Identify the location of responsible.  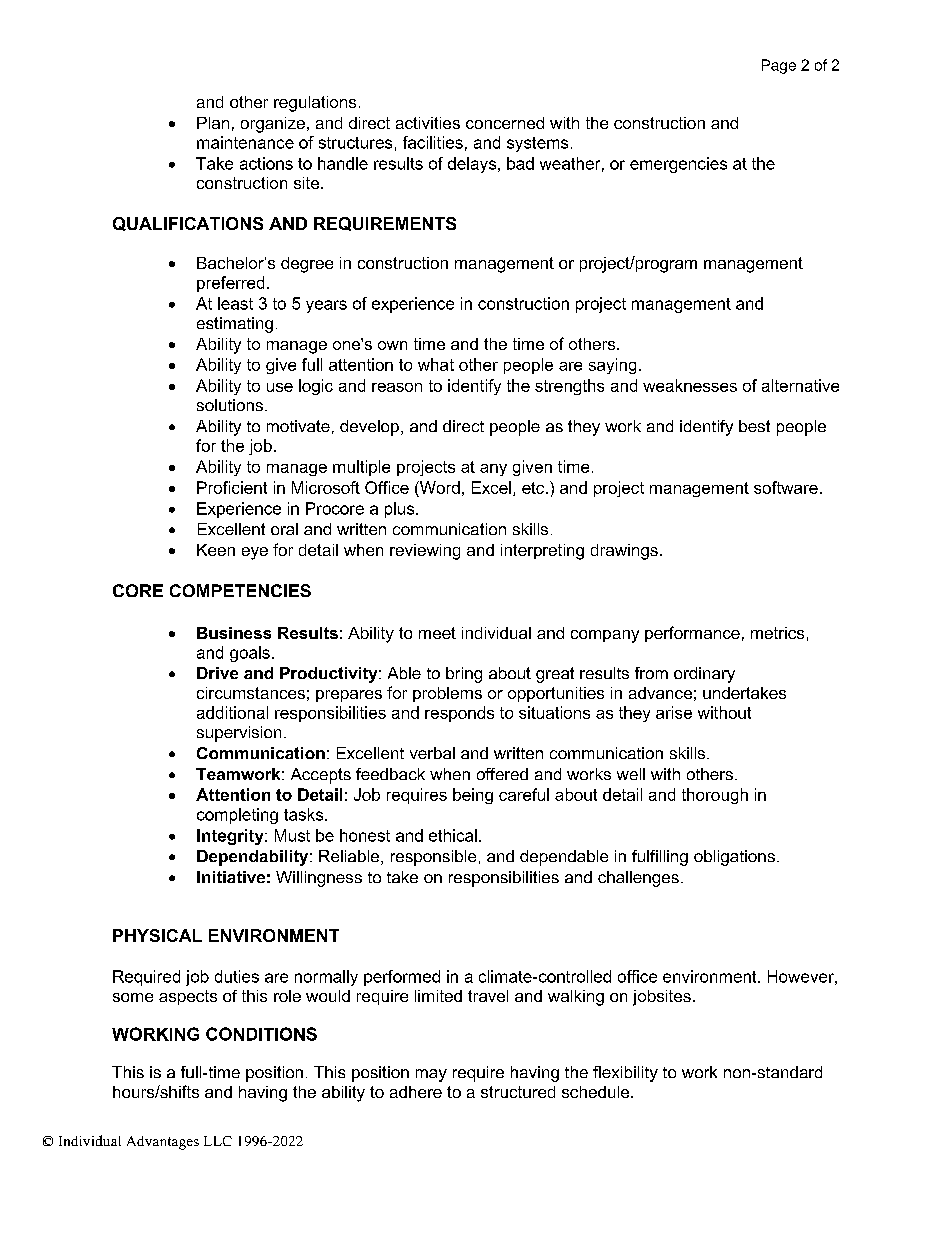
(433, 858).
